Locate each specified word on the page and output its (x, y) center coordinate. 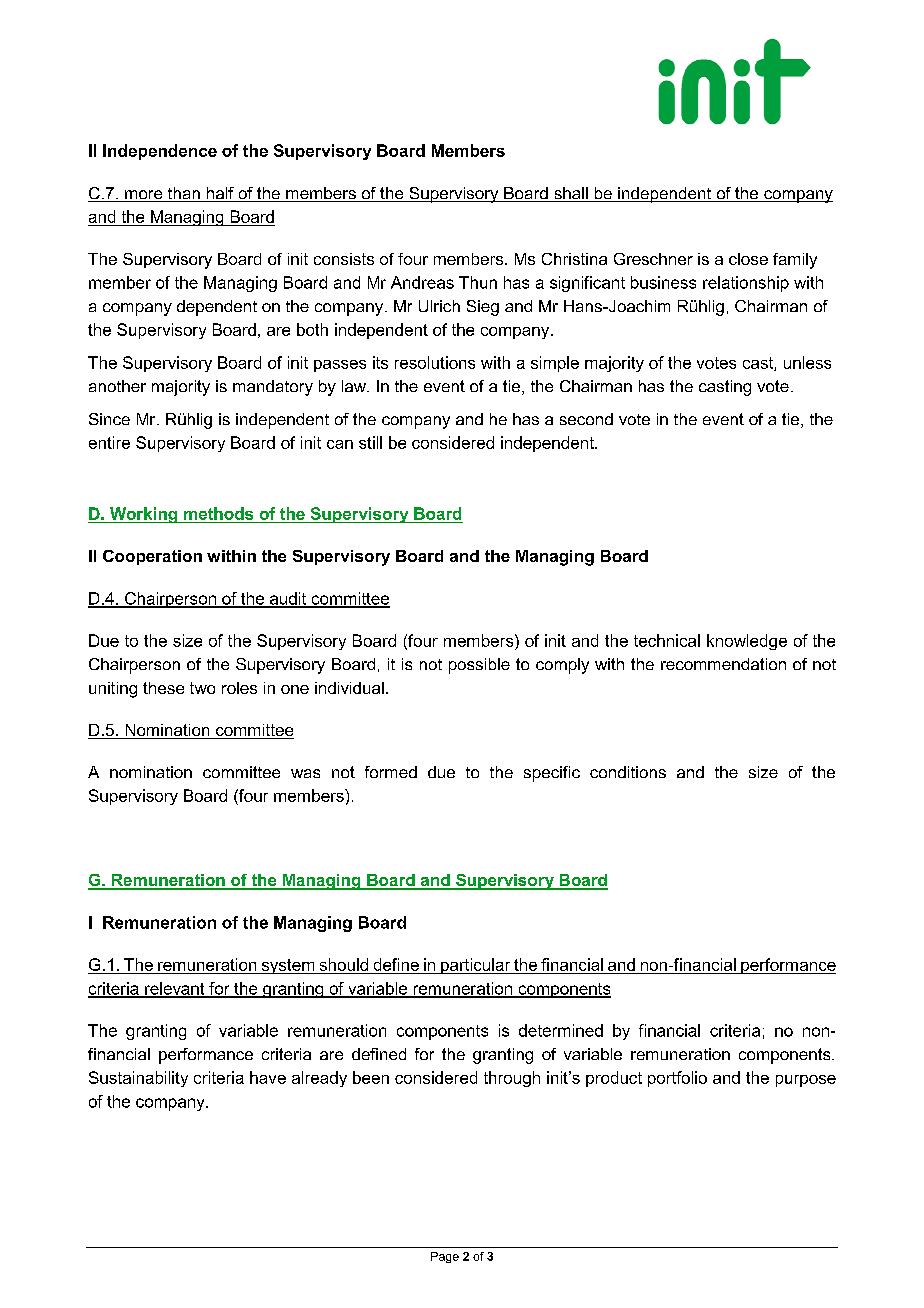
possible (479, 666)
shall (571, 194)
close (748, 259)
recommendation (723, 664)
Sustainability (138, 1079)
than (183, 194)
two (202, 688)
